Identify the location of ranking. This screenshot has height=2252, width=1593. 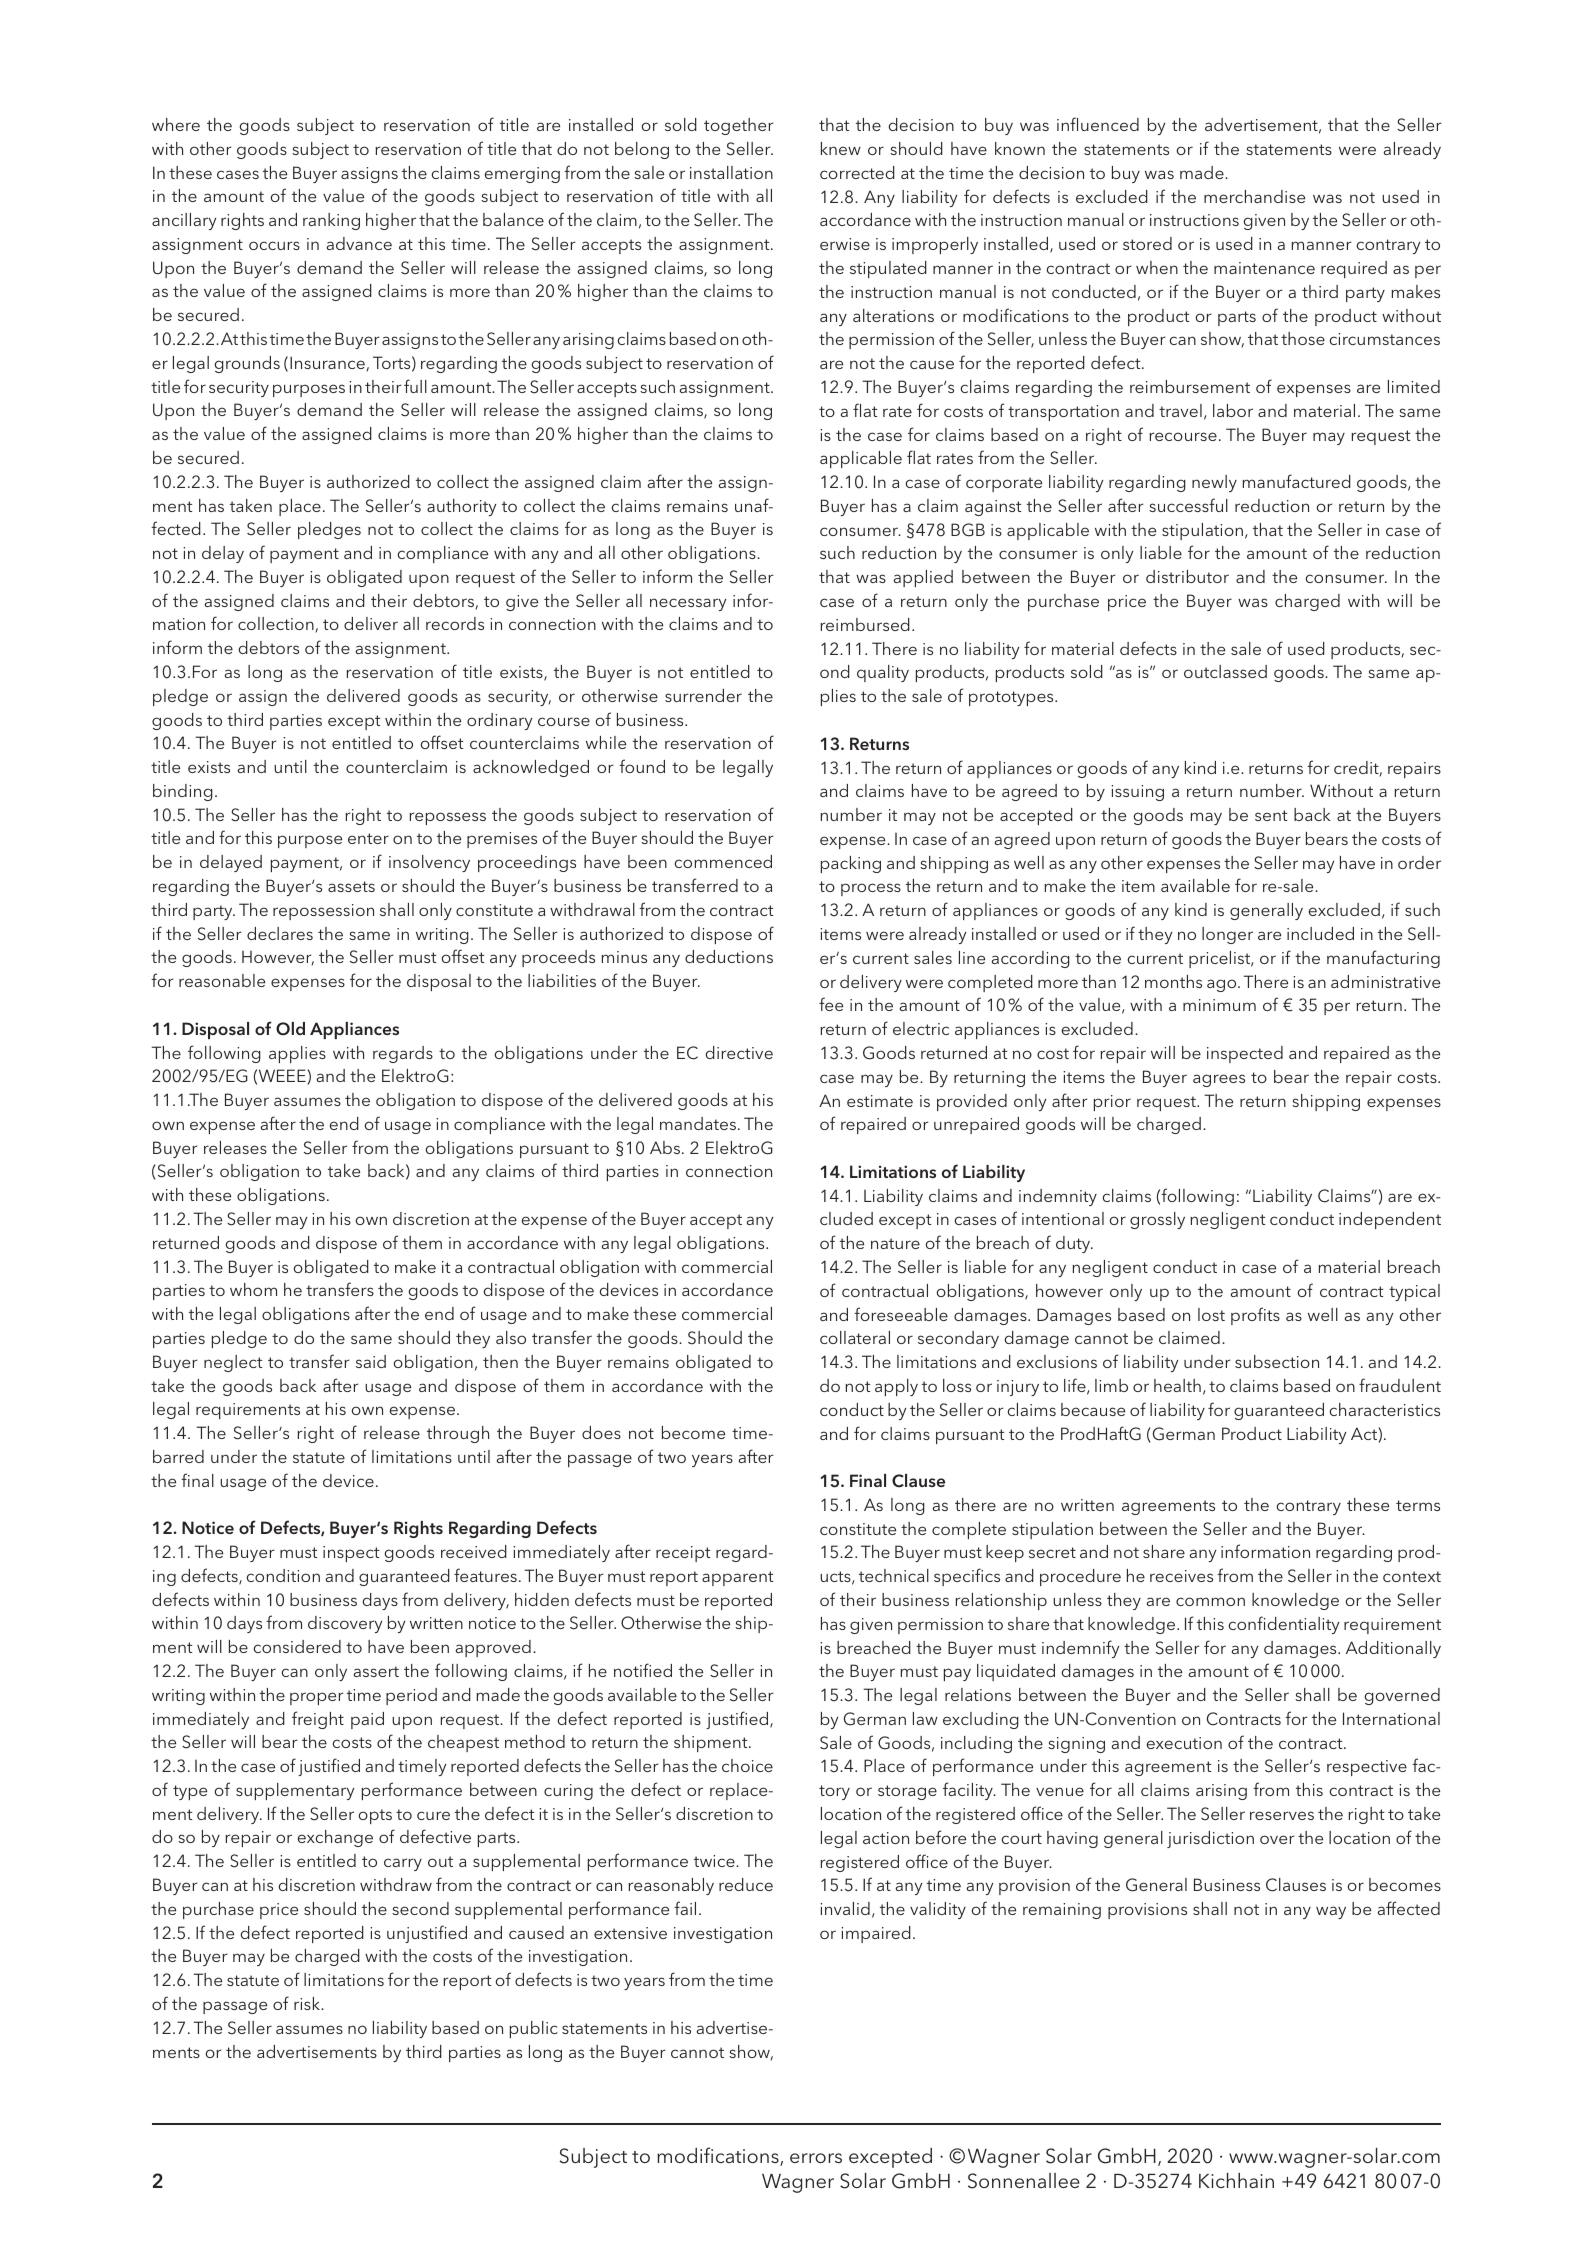
(331, 221).
